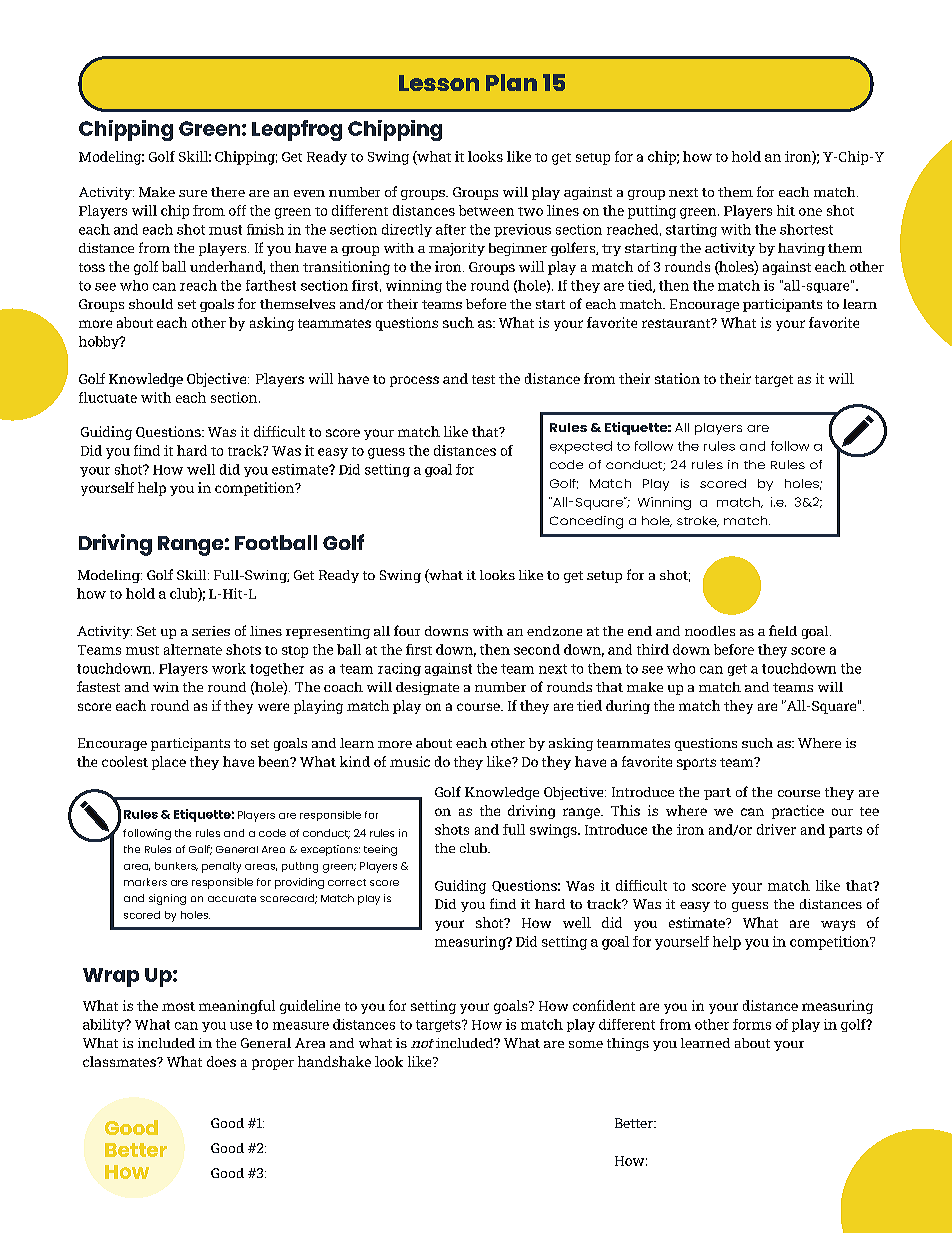  Describe the element at coordinates (801, 249) in the image. I see `having` at that location.
